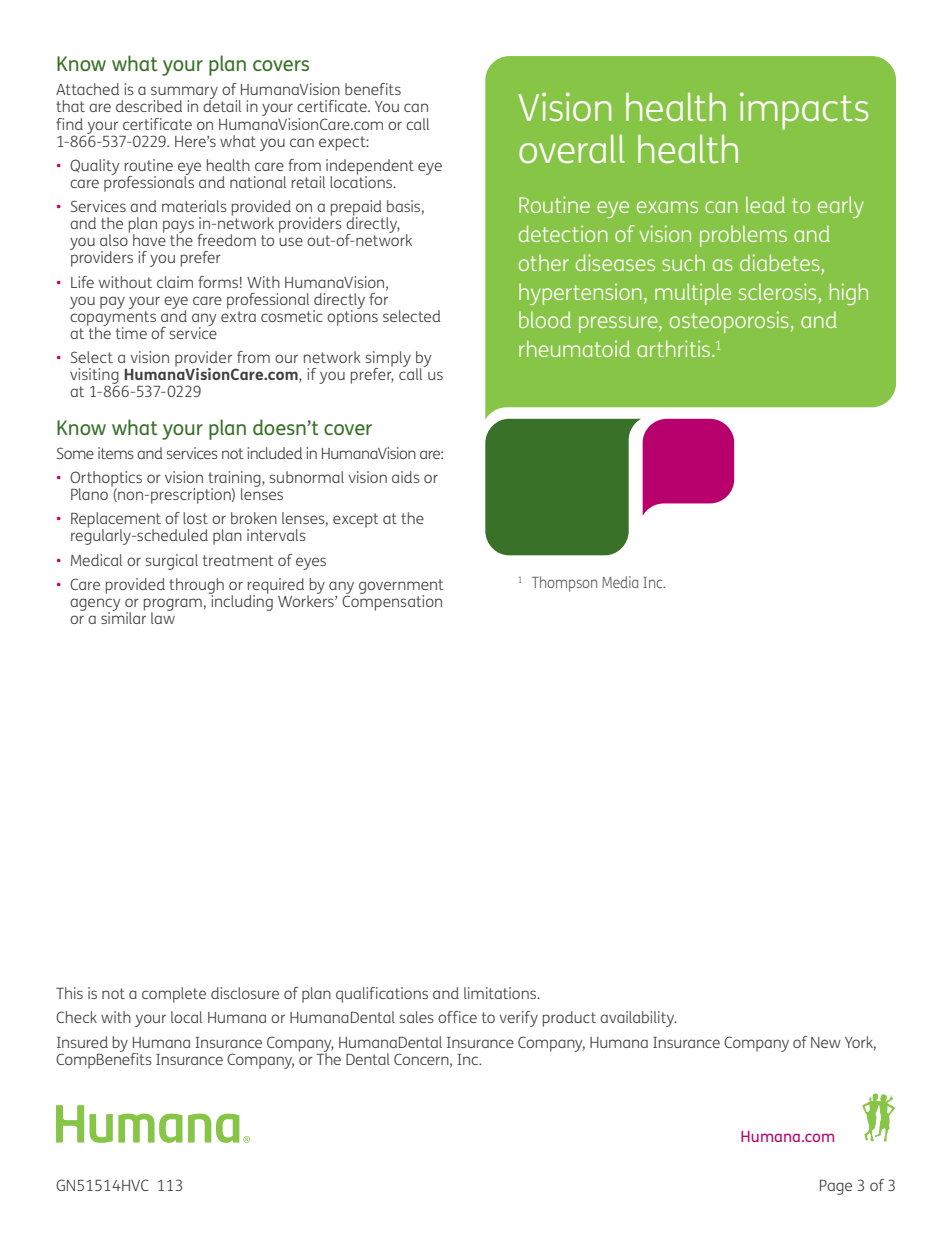 The image size is (952, 1233). Describe the element at coordinates (729, 322) in the document. I see `osteoporosis` at that location.
